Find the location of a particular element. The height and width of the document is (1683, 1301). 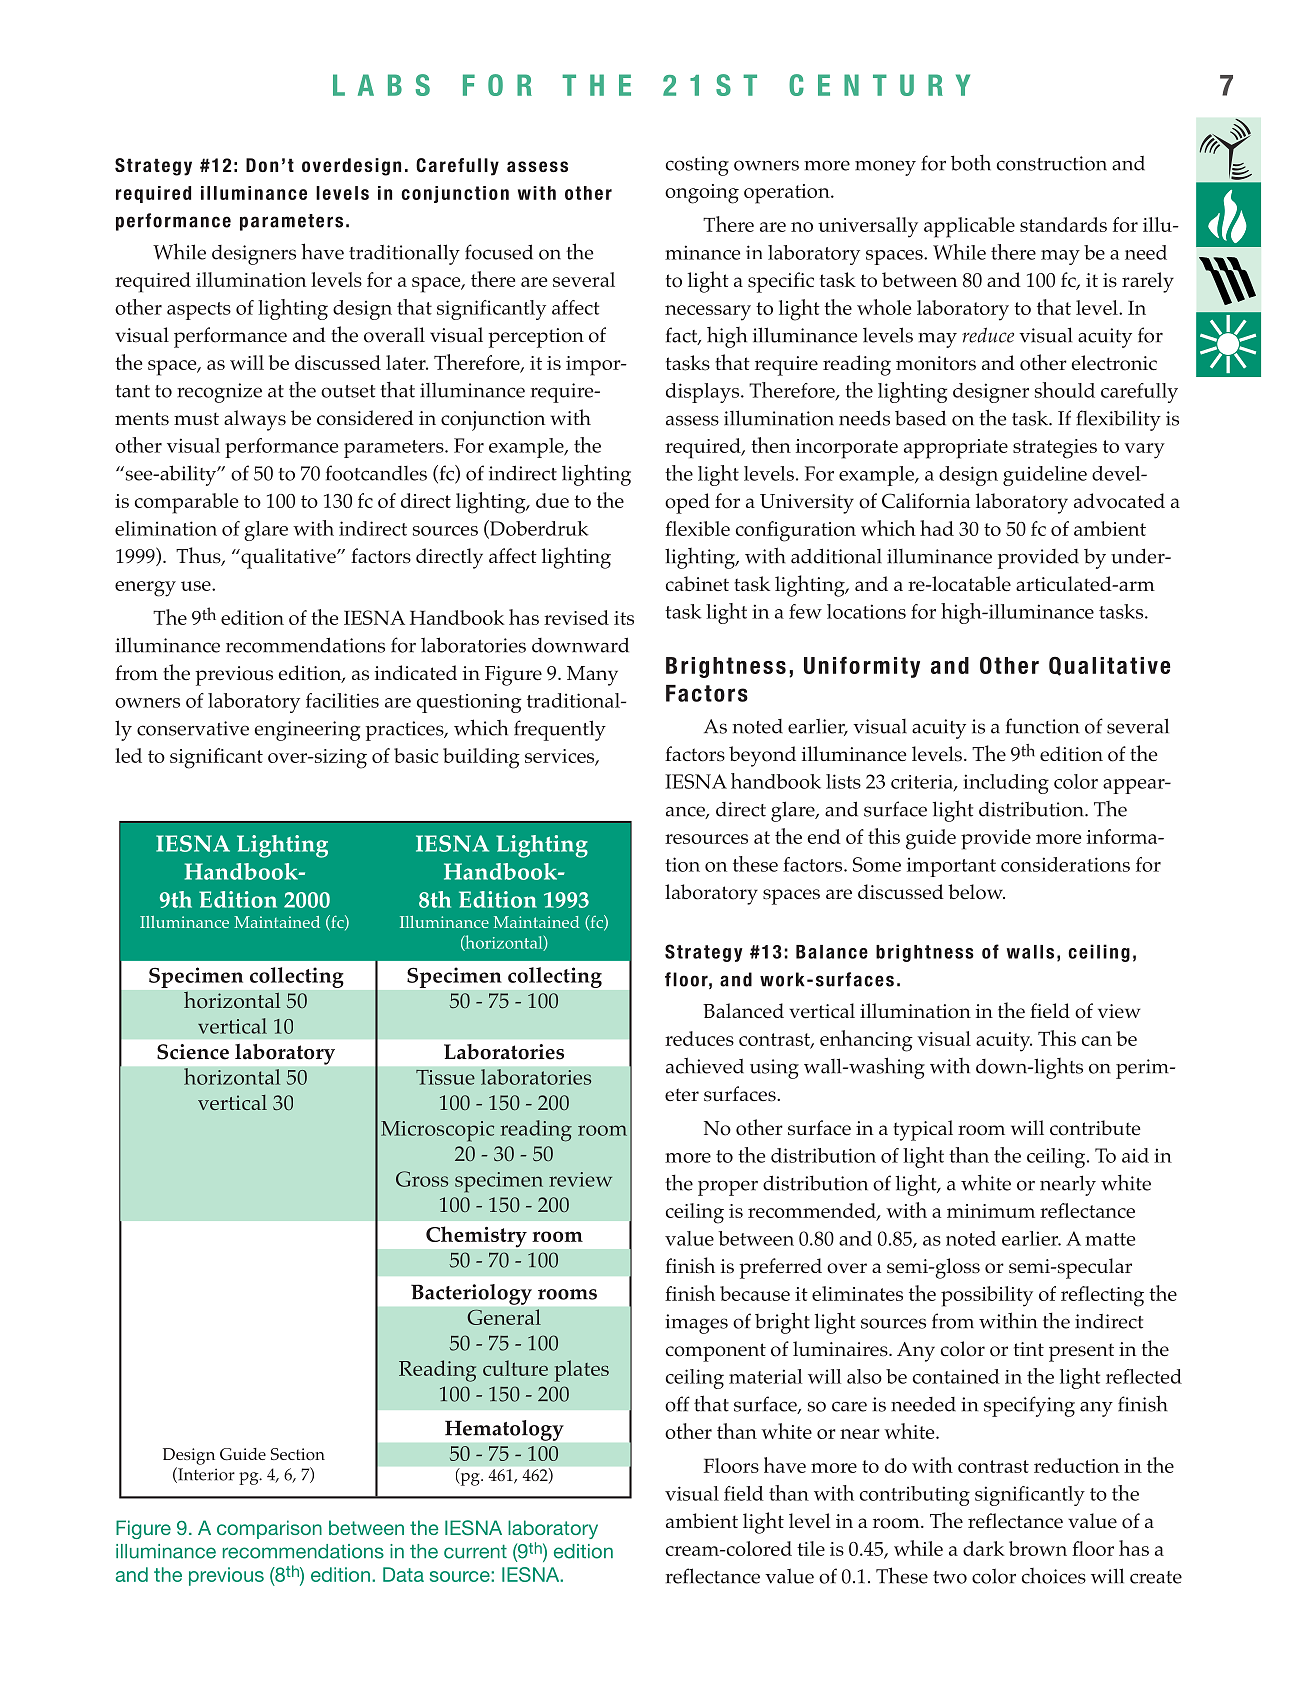

beyond is located at coordinates (762, 756).
